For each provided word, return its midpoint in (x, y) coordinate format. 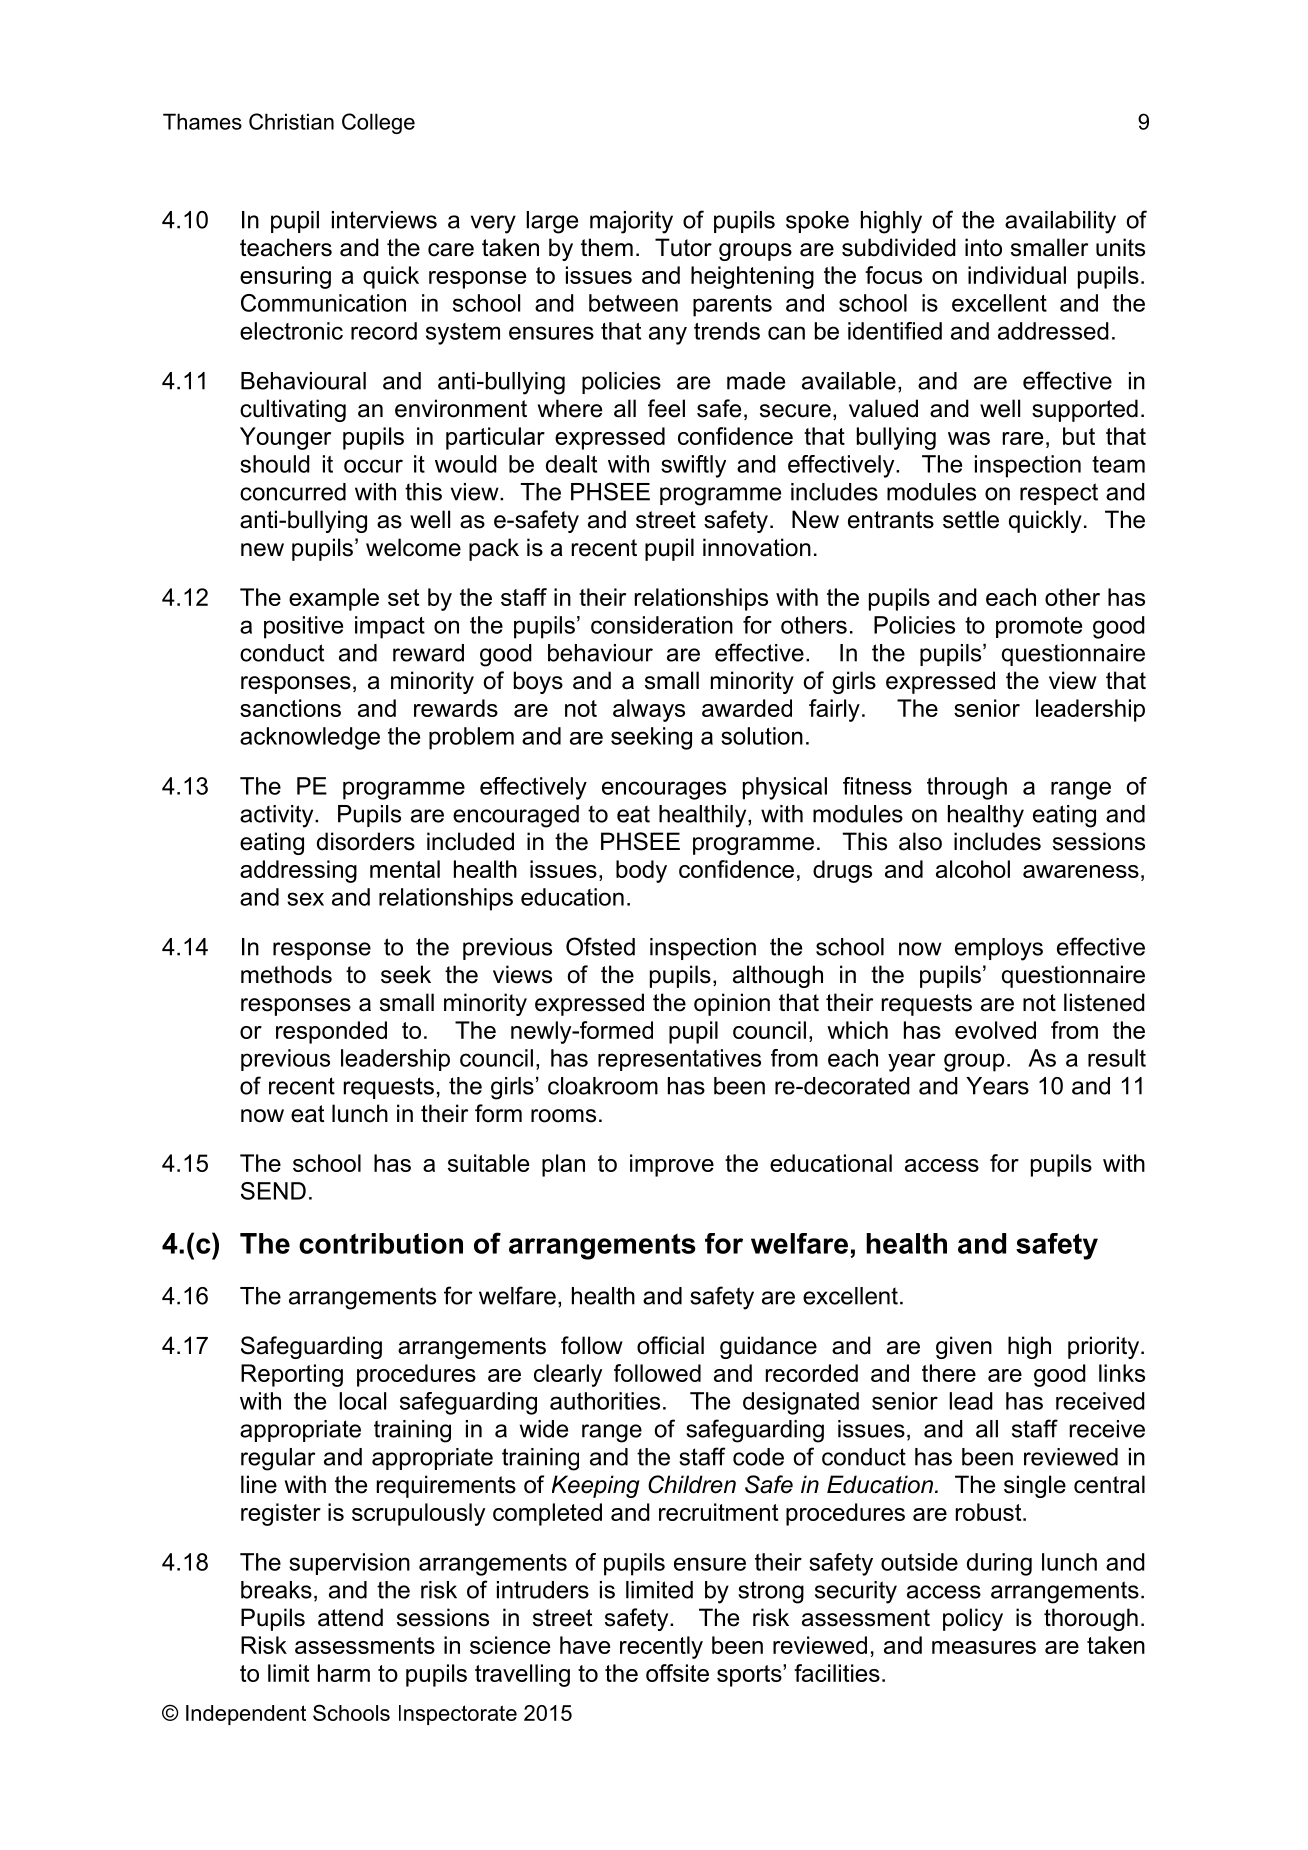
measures (984, 1647)
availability (1060, 222)
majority (631, 222)
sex (305, 899)
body (641, 871)
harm (344, 1673)
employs (999, 949)
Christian (291, 121)
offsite (677, 1673)
